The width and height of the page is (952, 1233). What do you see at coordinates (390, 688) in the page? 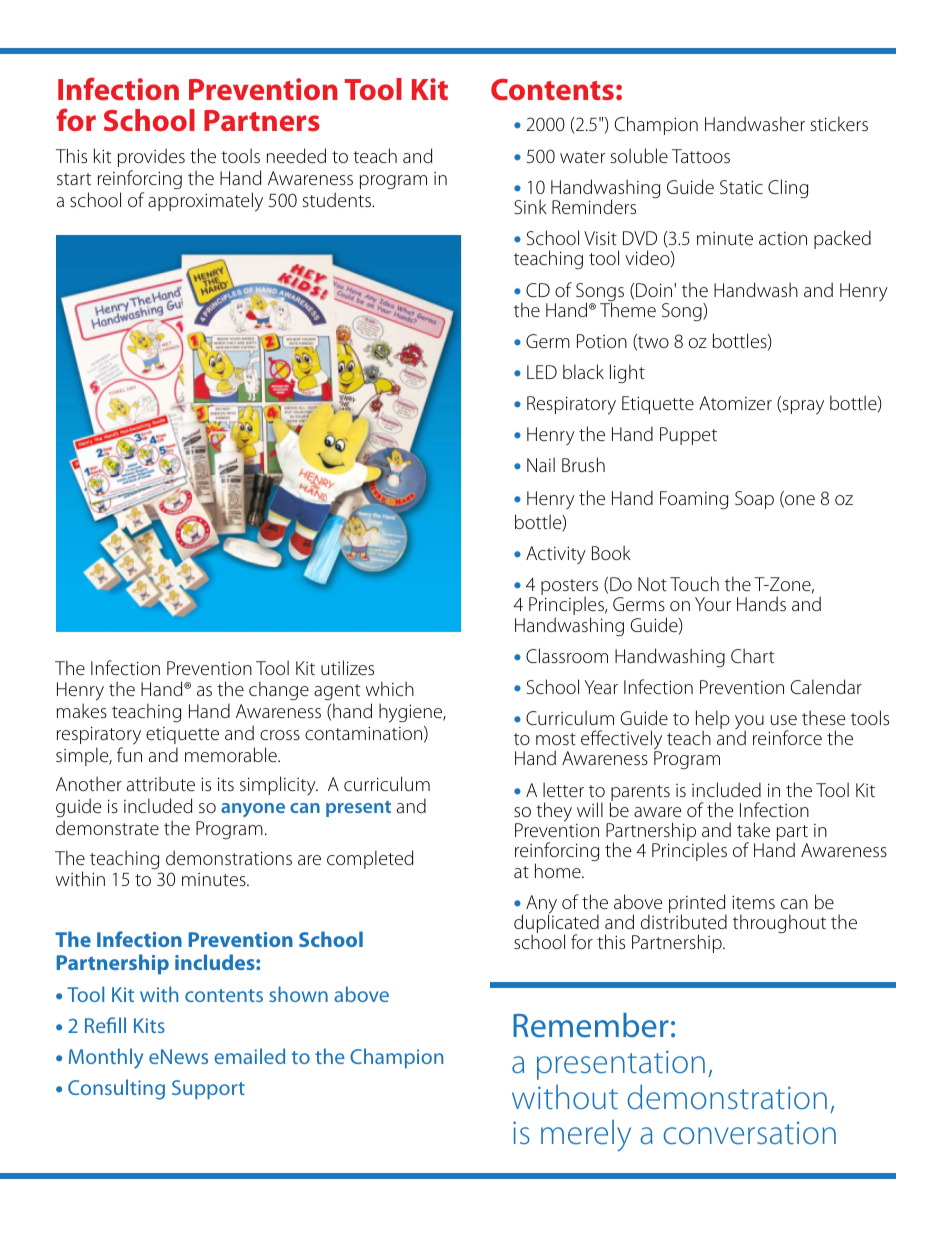
I see `which` at bounding box center [390, 688].
